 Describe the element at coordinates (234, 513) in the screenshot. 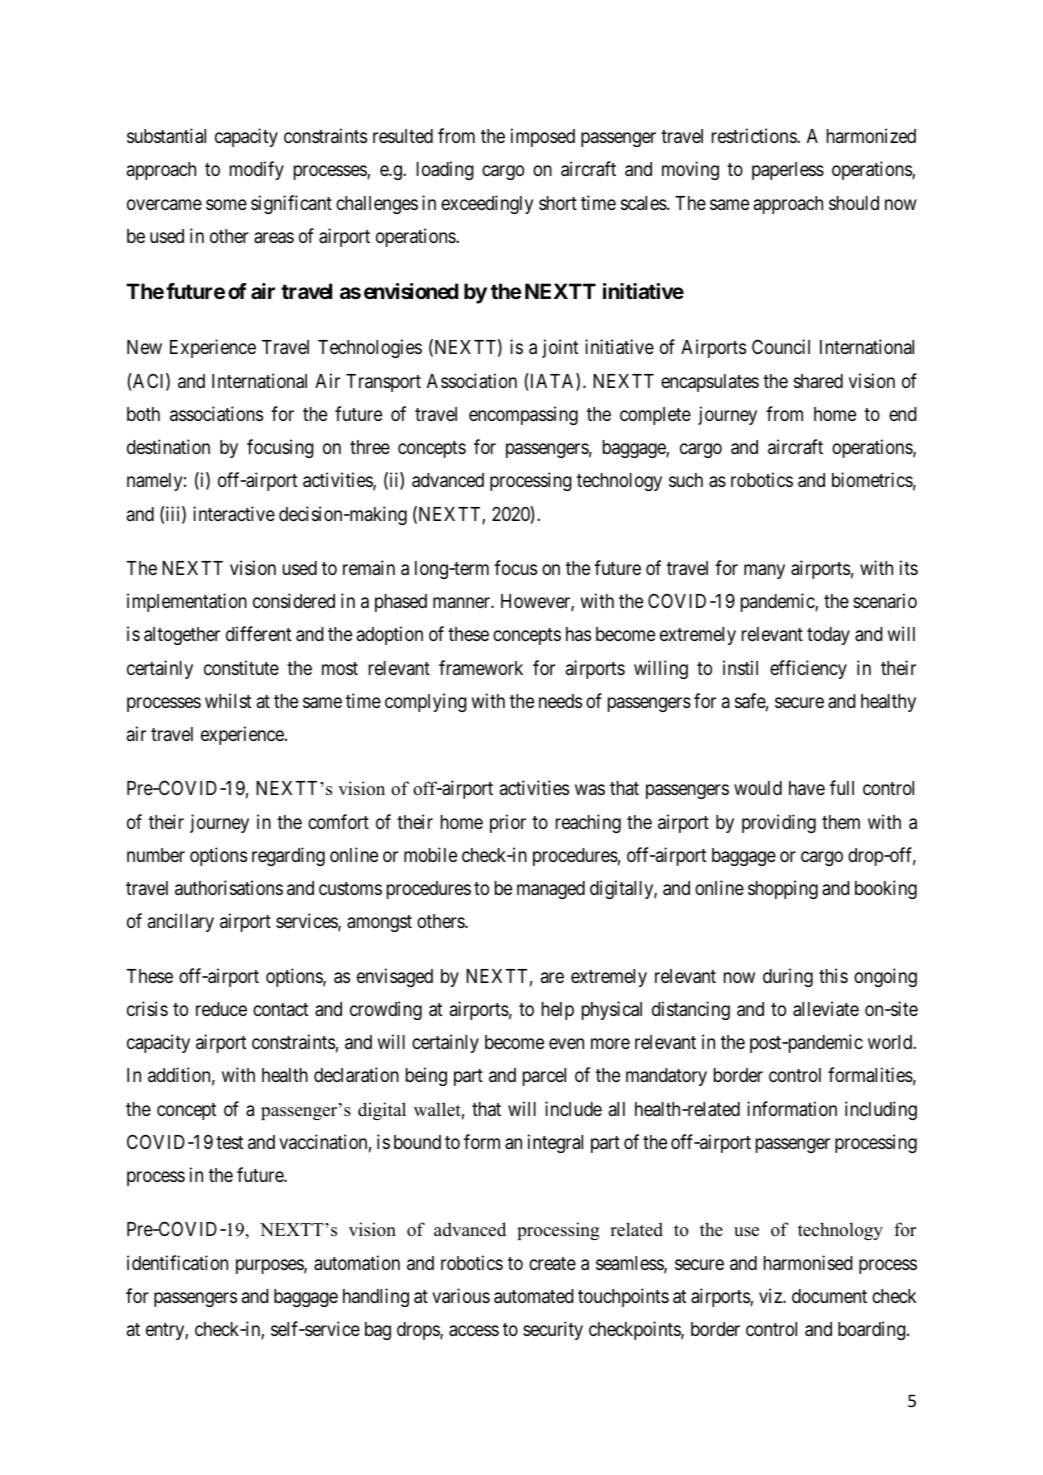

I see `interactive` at that location.
